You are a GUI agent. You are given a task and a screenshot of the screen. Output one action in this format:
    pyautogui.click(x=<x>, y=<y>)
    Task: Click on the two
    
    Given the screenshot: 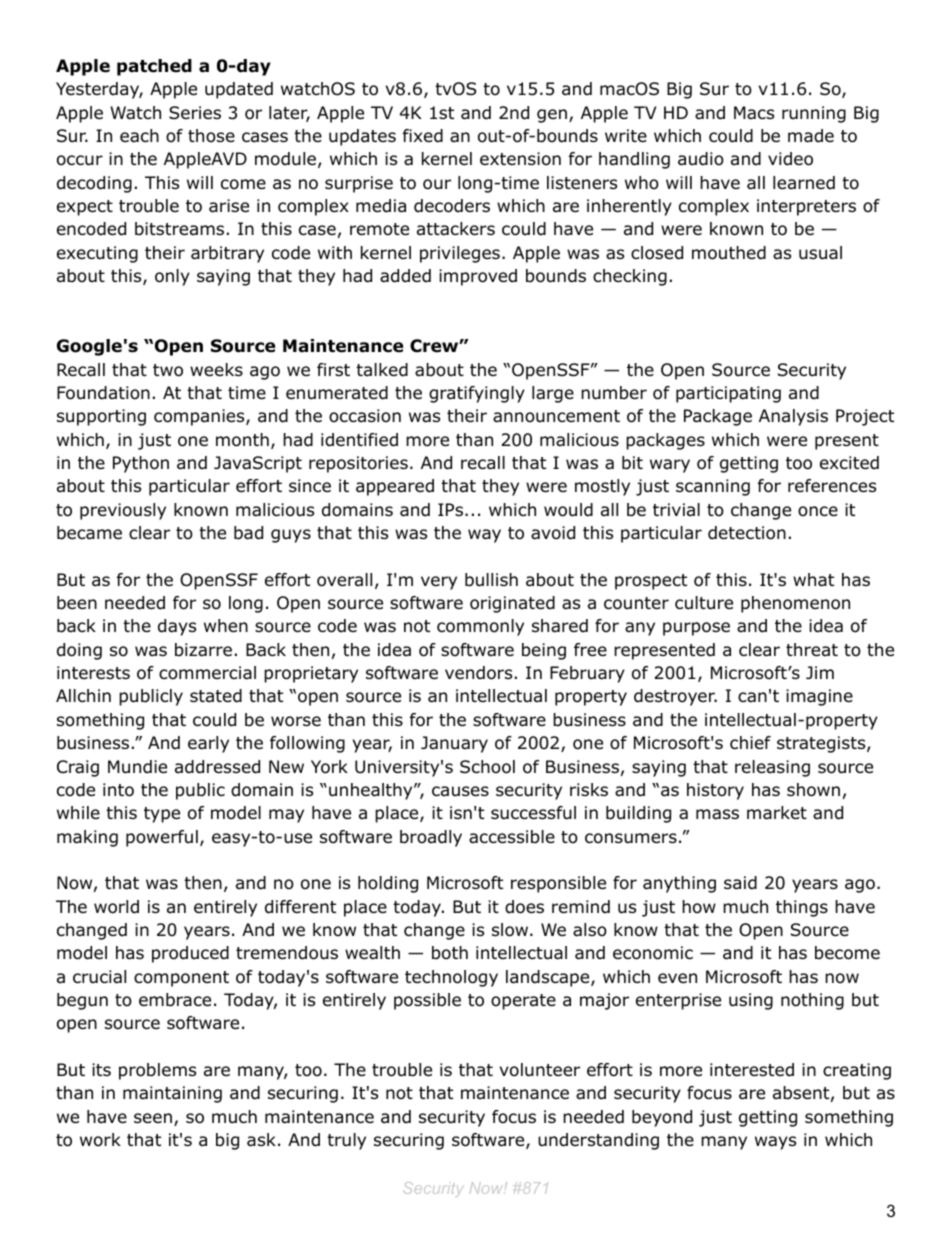 What is the action you would take?
    pyautogui.click(x=168, y=370)
